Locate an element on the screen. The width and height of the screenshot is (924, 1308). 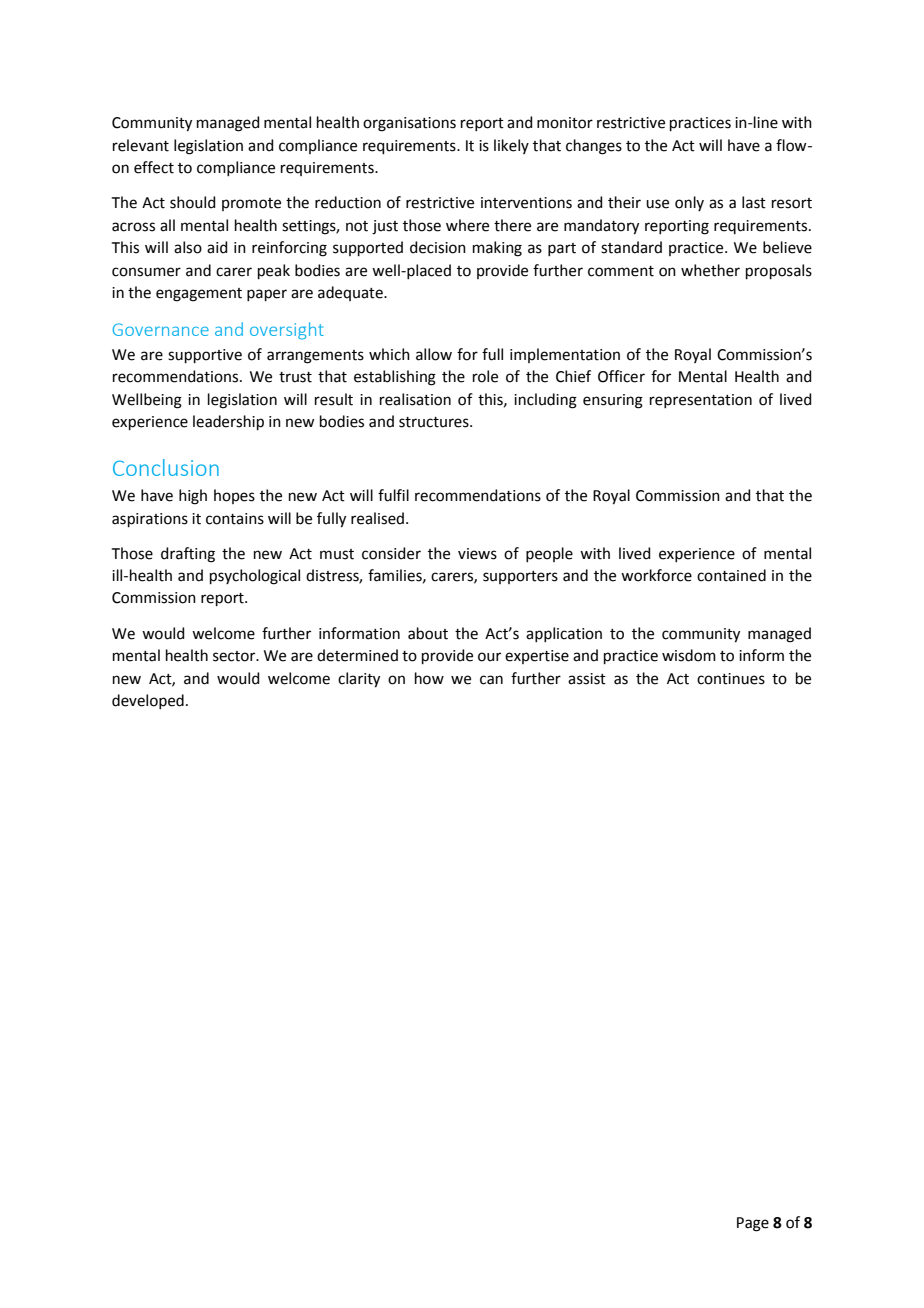
should is located at coordinates (193, 202).
